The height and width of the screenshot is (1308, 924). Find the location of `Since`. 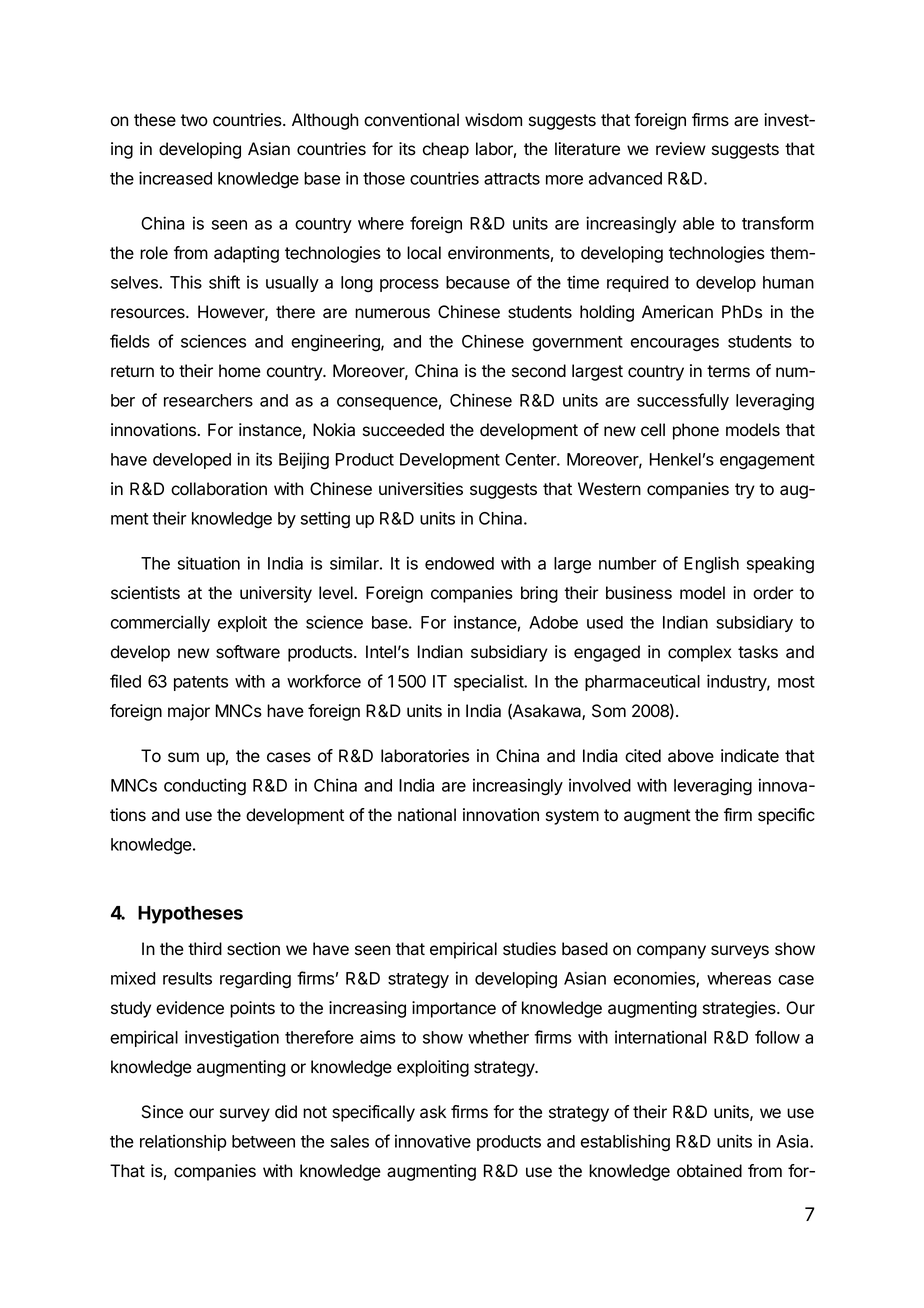

Since is located at coordinates (162, 1112).
